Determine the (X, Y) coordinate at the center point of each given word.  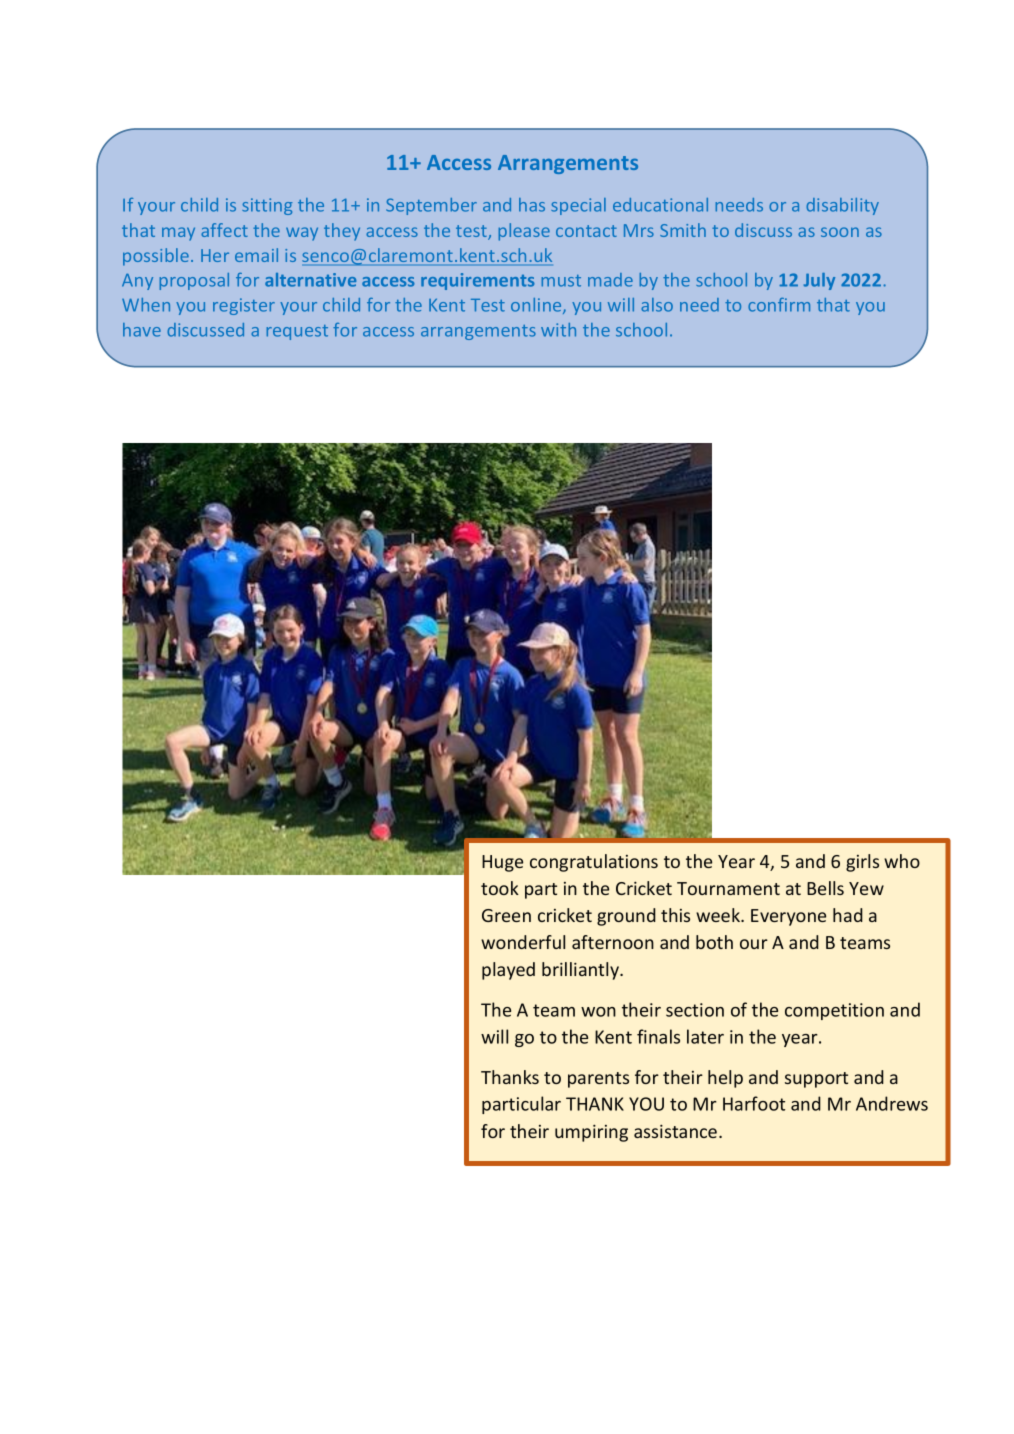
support (816, 1080)
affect (224, 230)
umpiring (591, 1133)
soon (840, 232)
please (524, 232)
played (508, 971)
